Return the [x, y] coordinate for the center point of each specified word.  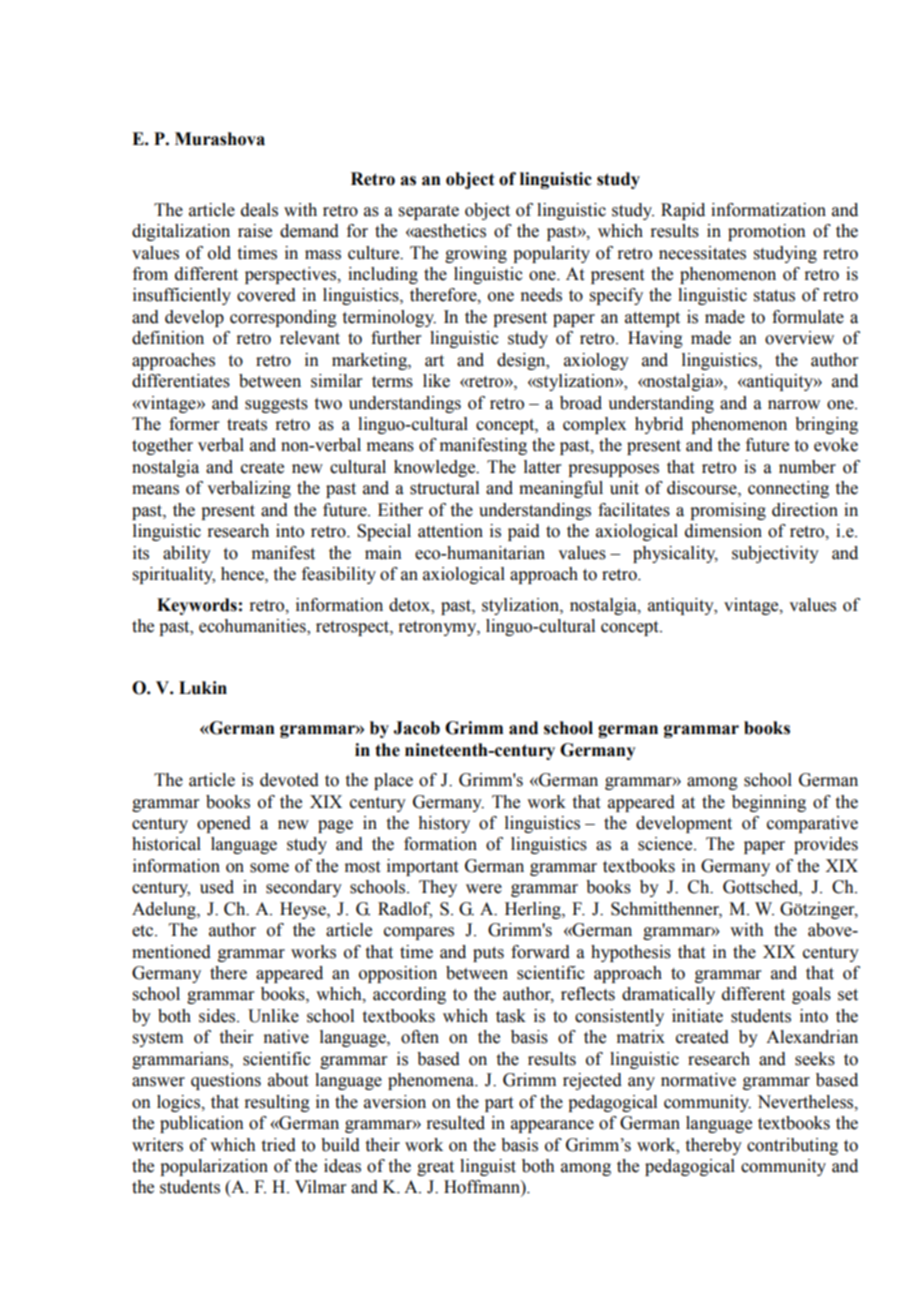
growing [476, 254]
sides [218, 1016]
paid [524, 532]
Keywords [197, 606]
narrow [794, 405]
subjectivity [775, 554]
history [444, 824]
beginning [769, 803]
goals [811, 995]
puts [488, 954]
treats [247, 425]
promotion [767, 232]
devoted [289, 780]
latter [542, 467]
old [219, 253]
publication [202, 1124]
